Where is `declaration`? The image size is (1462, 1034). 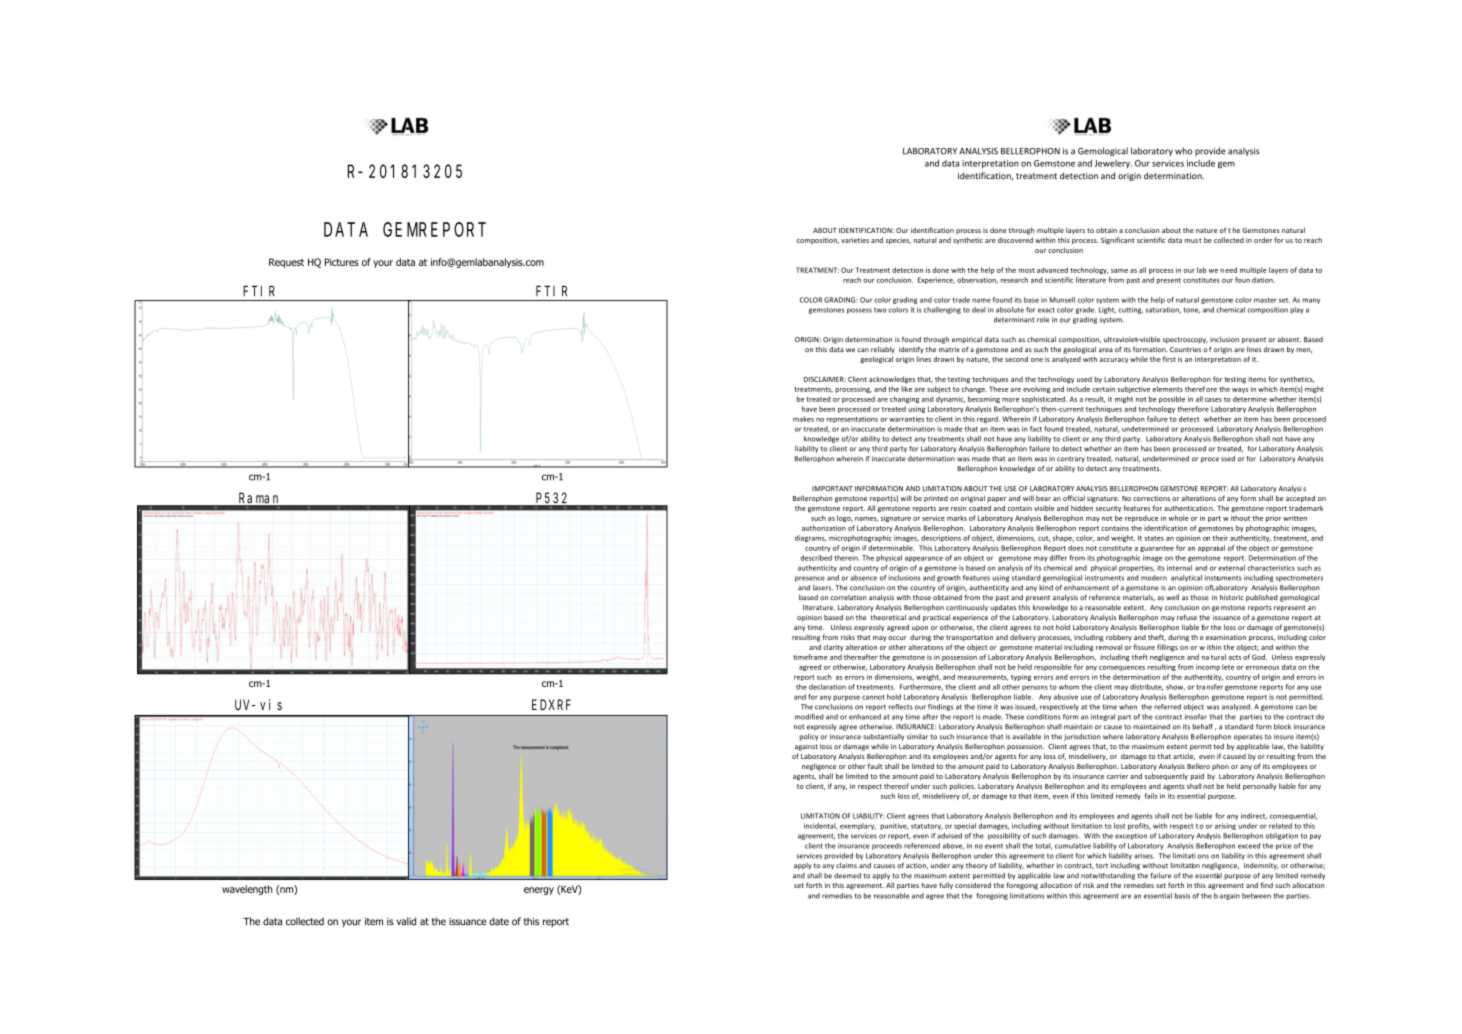 declaration is located at coordinates (827, 687).
